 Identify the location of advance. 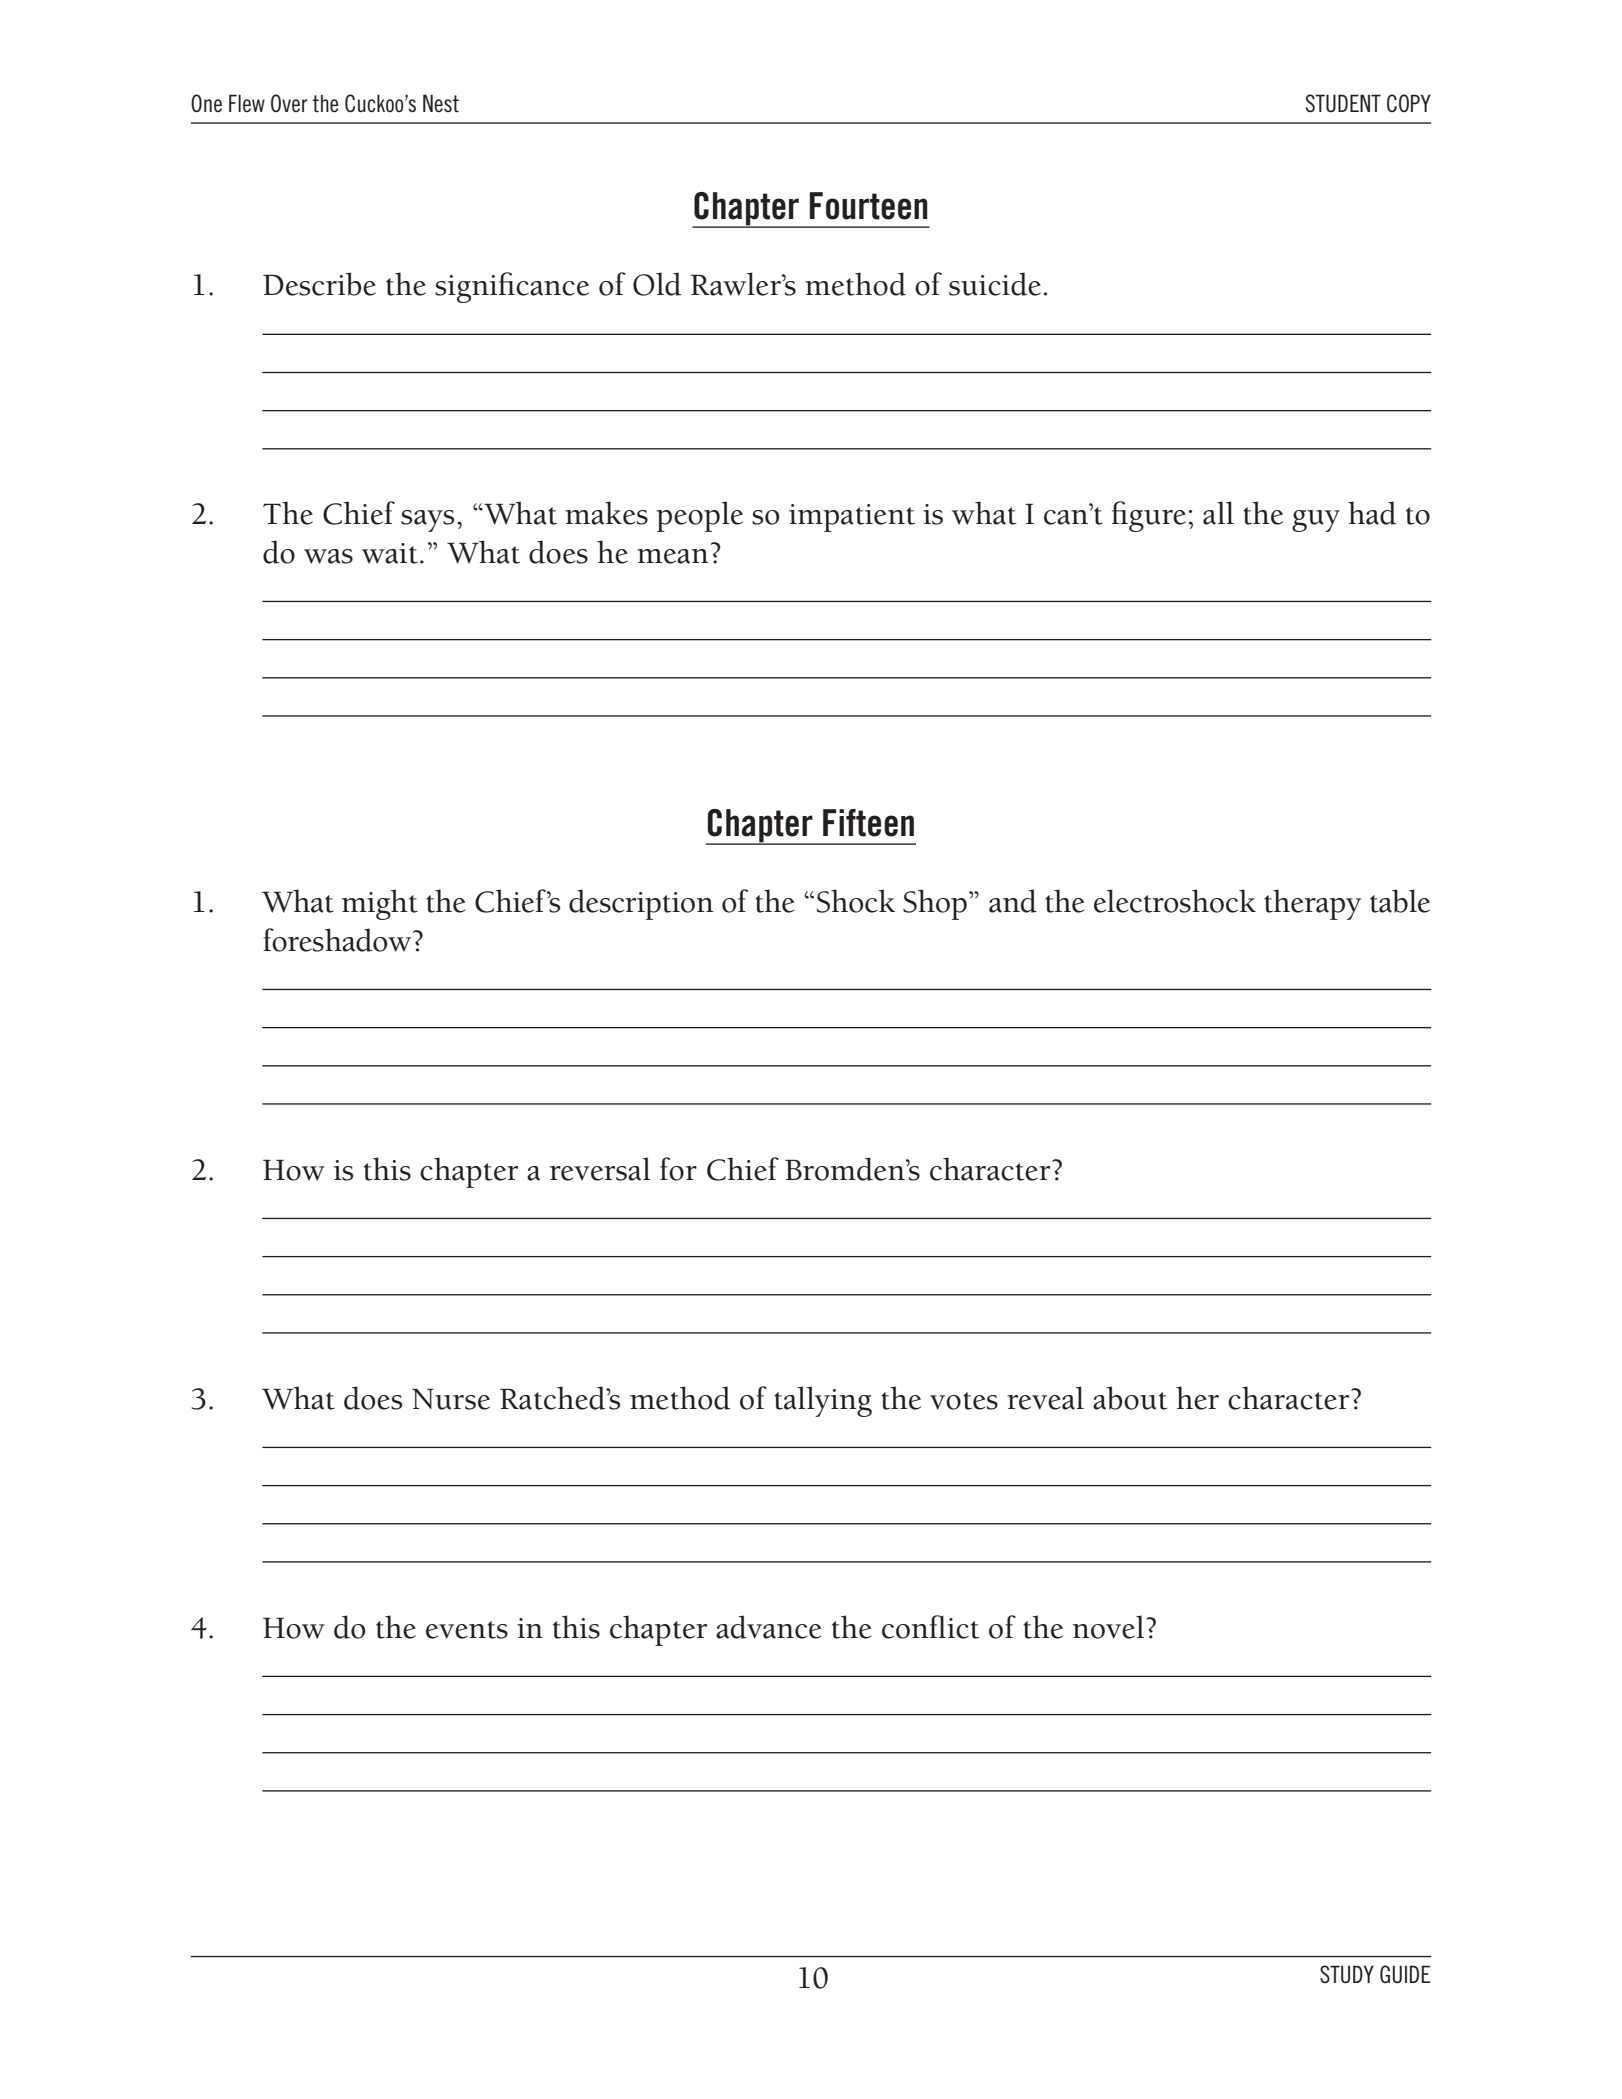
(768, 1627).
